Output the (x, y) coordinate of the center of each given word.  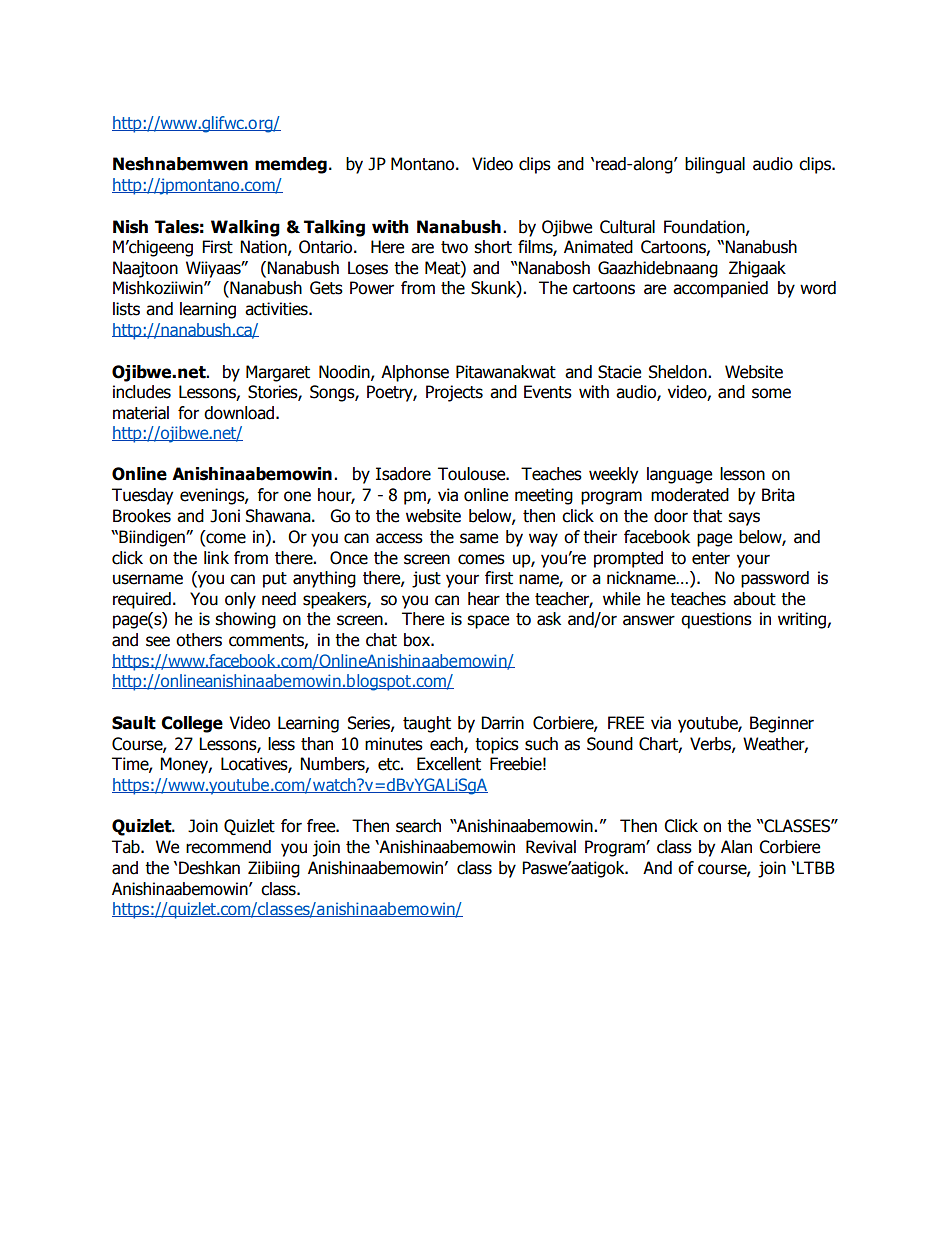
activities (277, 309)
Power (372, 288)
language (679, 475)
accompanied (720, 289)
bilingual (715, 165)
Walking (245, 228)
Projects (454, 393)
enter (711, 558)
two (454, 247)
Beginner (782, 724)
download (240, 413)
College (192, 724)
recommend (228, 847)
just (426, 579)
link (216, 557)
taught (427, 724)
